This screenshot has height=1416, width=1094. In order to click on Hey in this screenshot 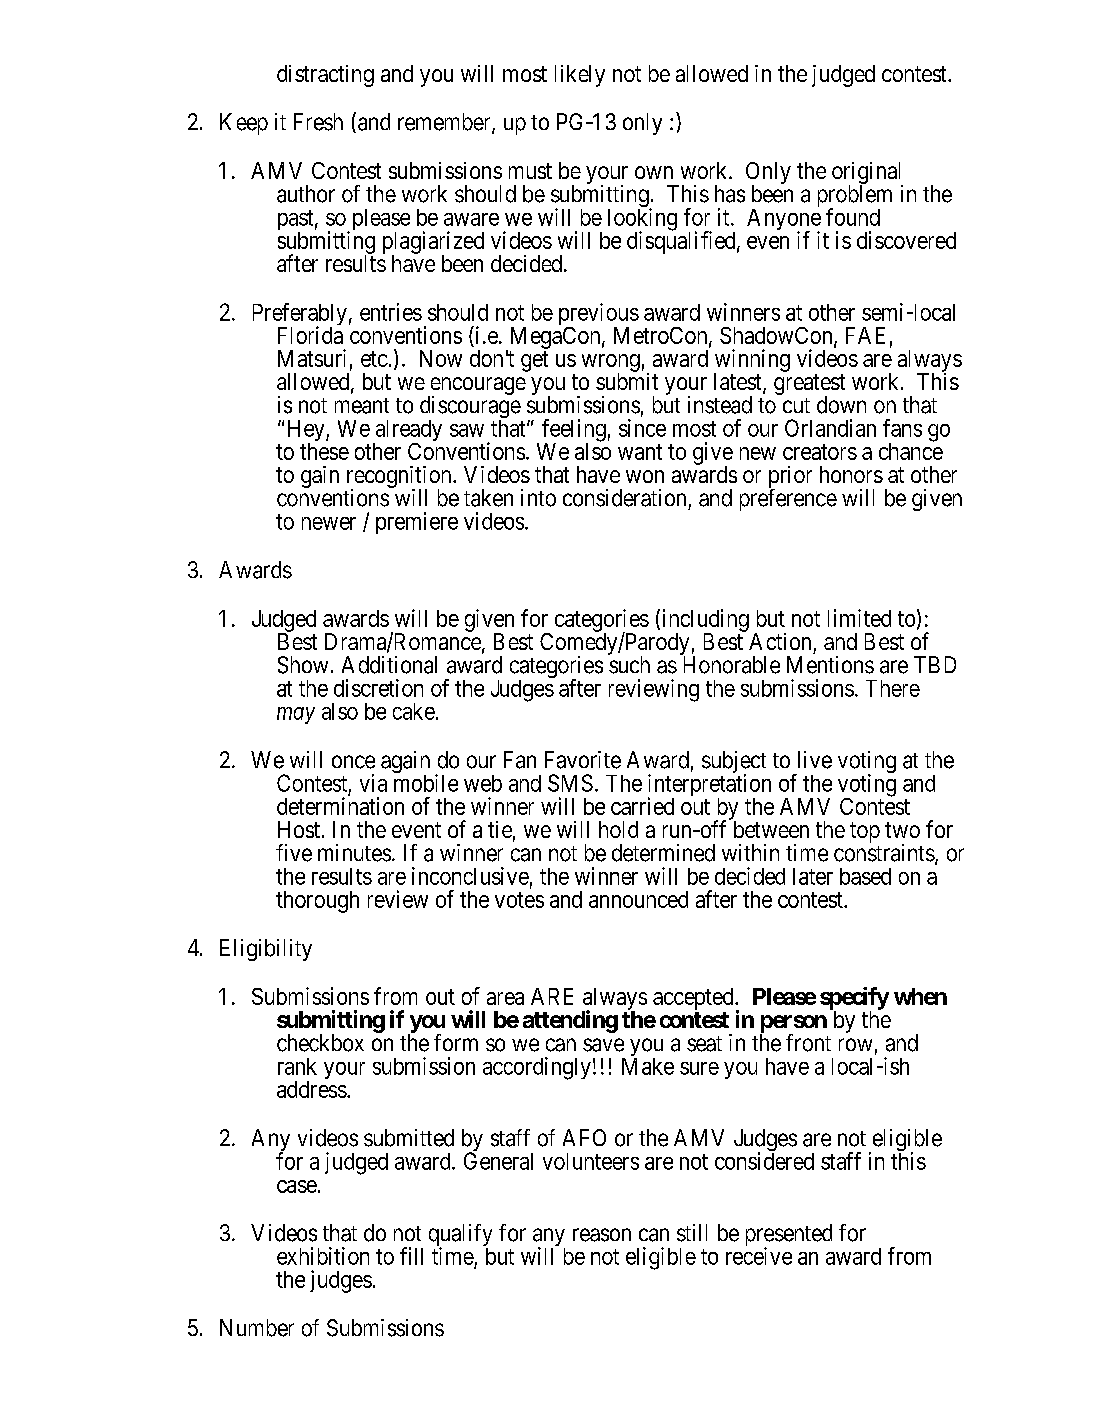, I will do `click(307, 432)`.
